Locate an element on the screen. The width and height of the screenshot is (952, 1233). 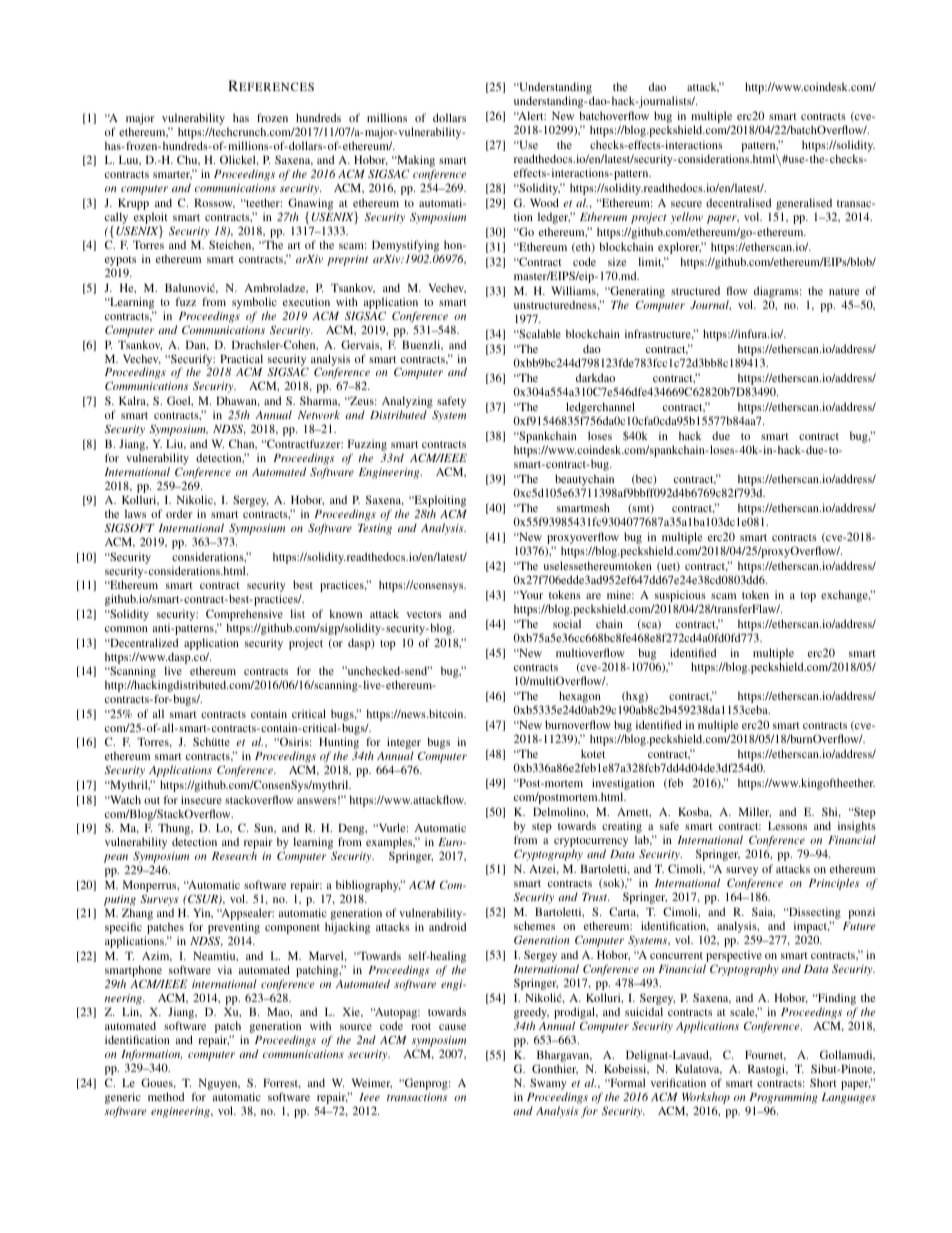
suspicious is located at coordinates (680, 597).
